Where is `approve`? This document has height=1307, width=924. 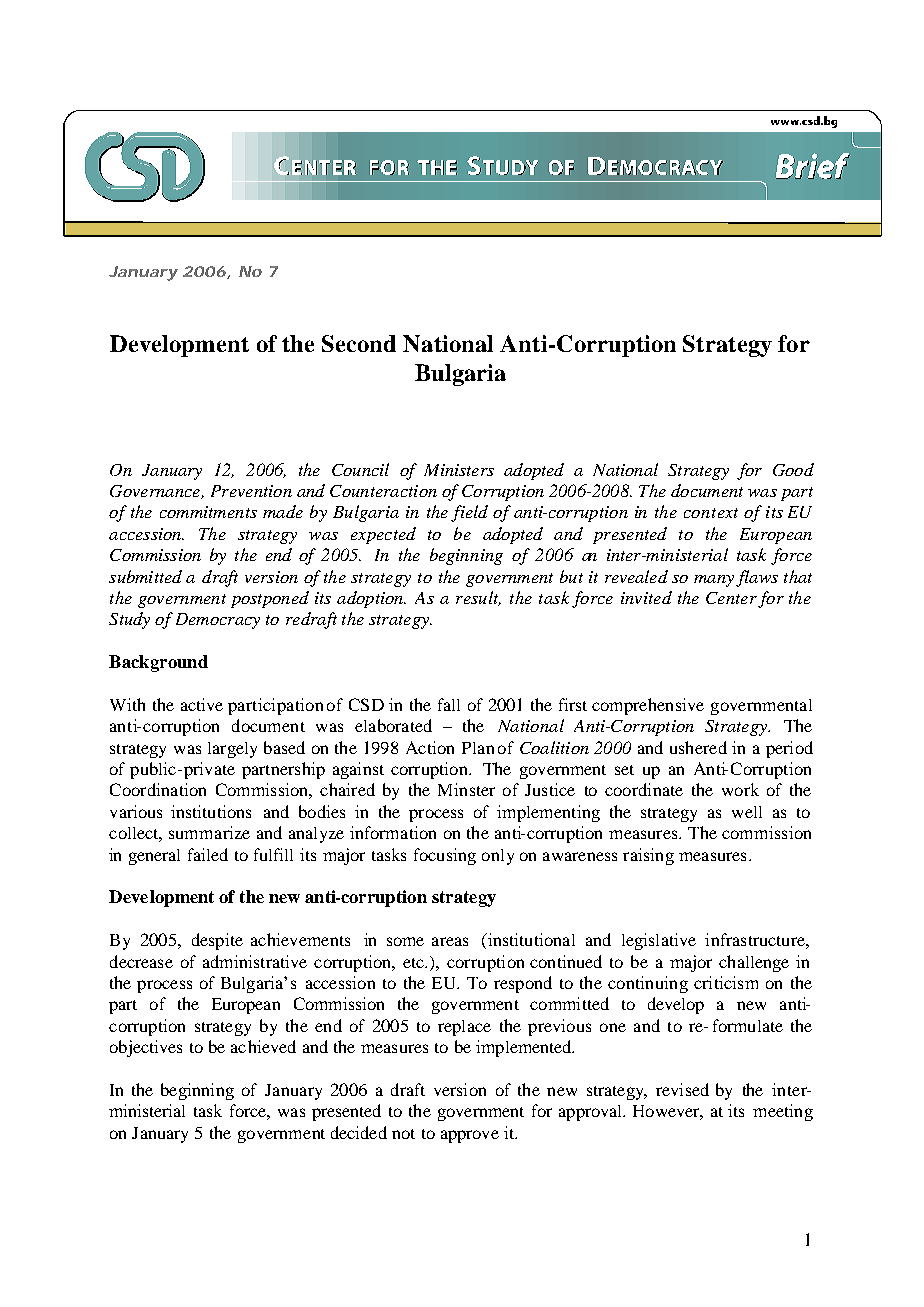 approve is located at coordinates (470, 1136).
